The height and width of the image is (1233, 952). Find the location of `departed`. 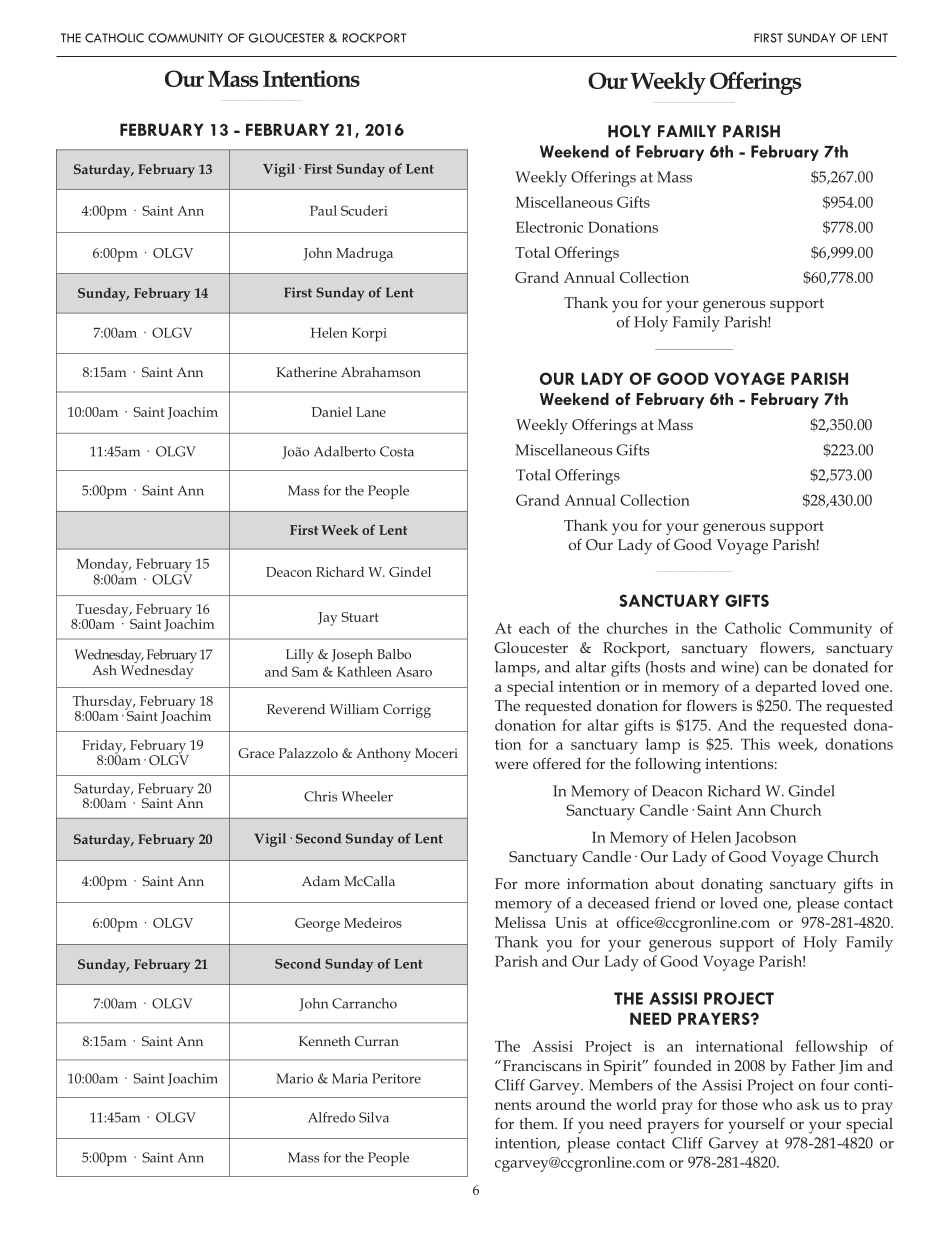

departed is located at coordinates (786, 688).
